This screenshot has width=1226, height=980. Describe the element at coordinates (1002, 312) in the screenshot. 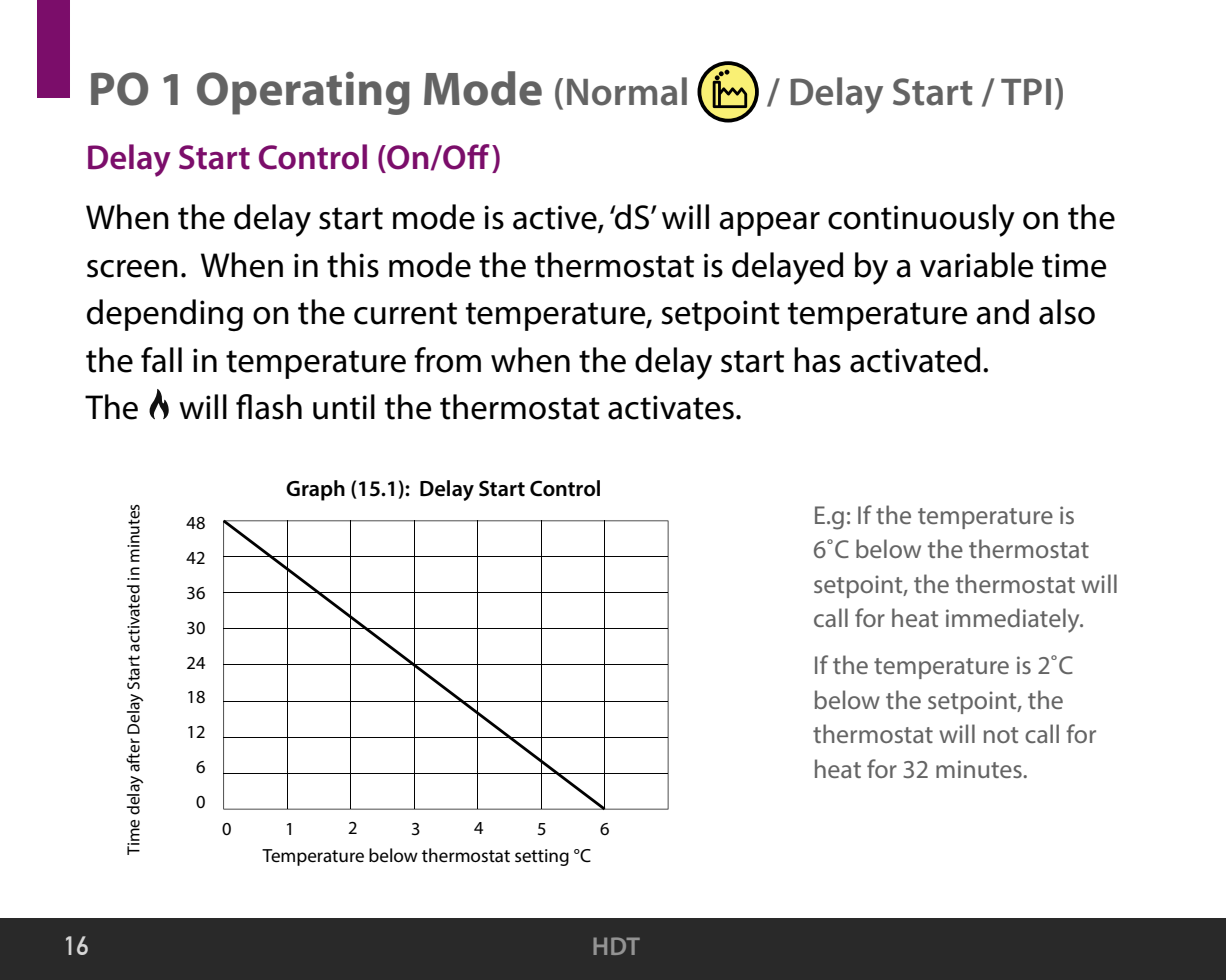

I see `and` at that location.
